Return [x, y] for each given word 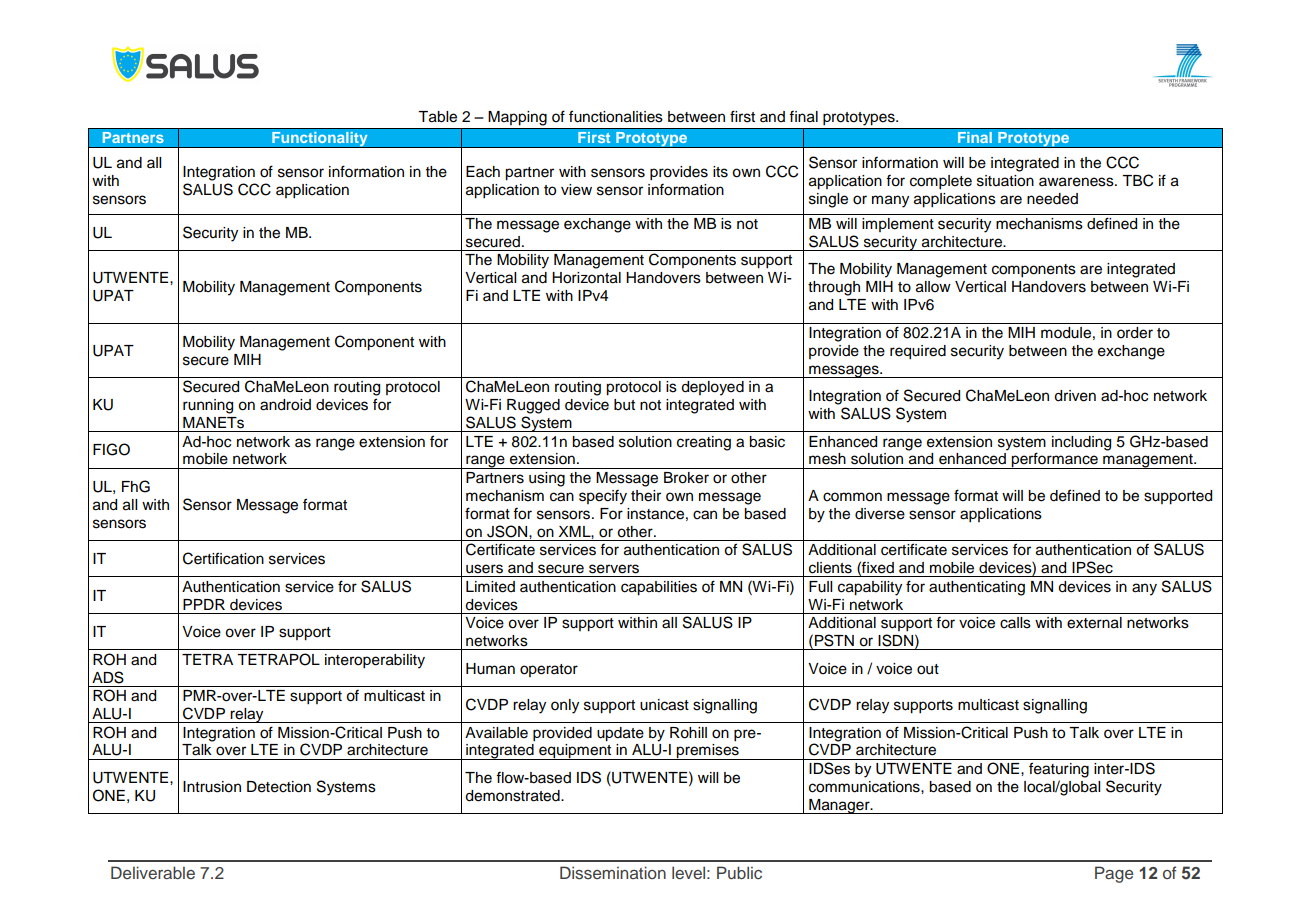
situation [1005, 181]
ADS [108, 677]
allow [933, 287]
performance [1055, 460]
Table [437, 117]
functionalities [616, 116]
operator [549, 670]
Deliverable [153, 872]
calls [1015, 623]
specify [603, 497]
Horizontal [586, 278]
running [208, 406]
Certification [223, 558]
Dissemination [613, 873]
